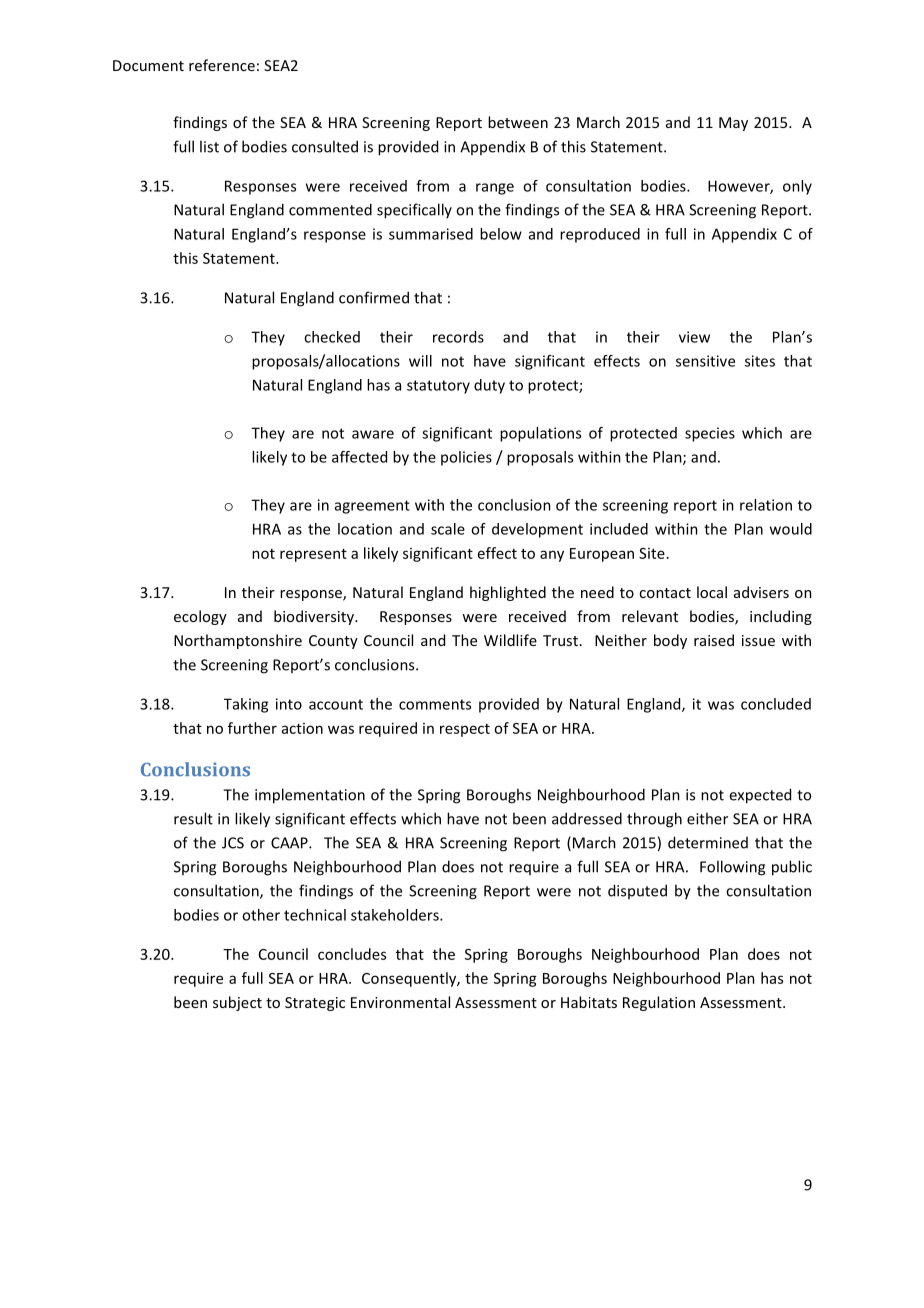 Image resolution: width=924 pixels, height=1308 pixels. What do you see at coordinates (489, 386) in the image?
I see `duty` at bounding box center [489, 386].
